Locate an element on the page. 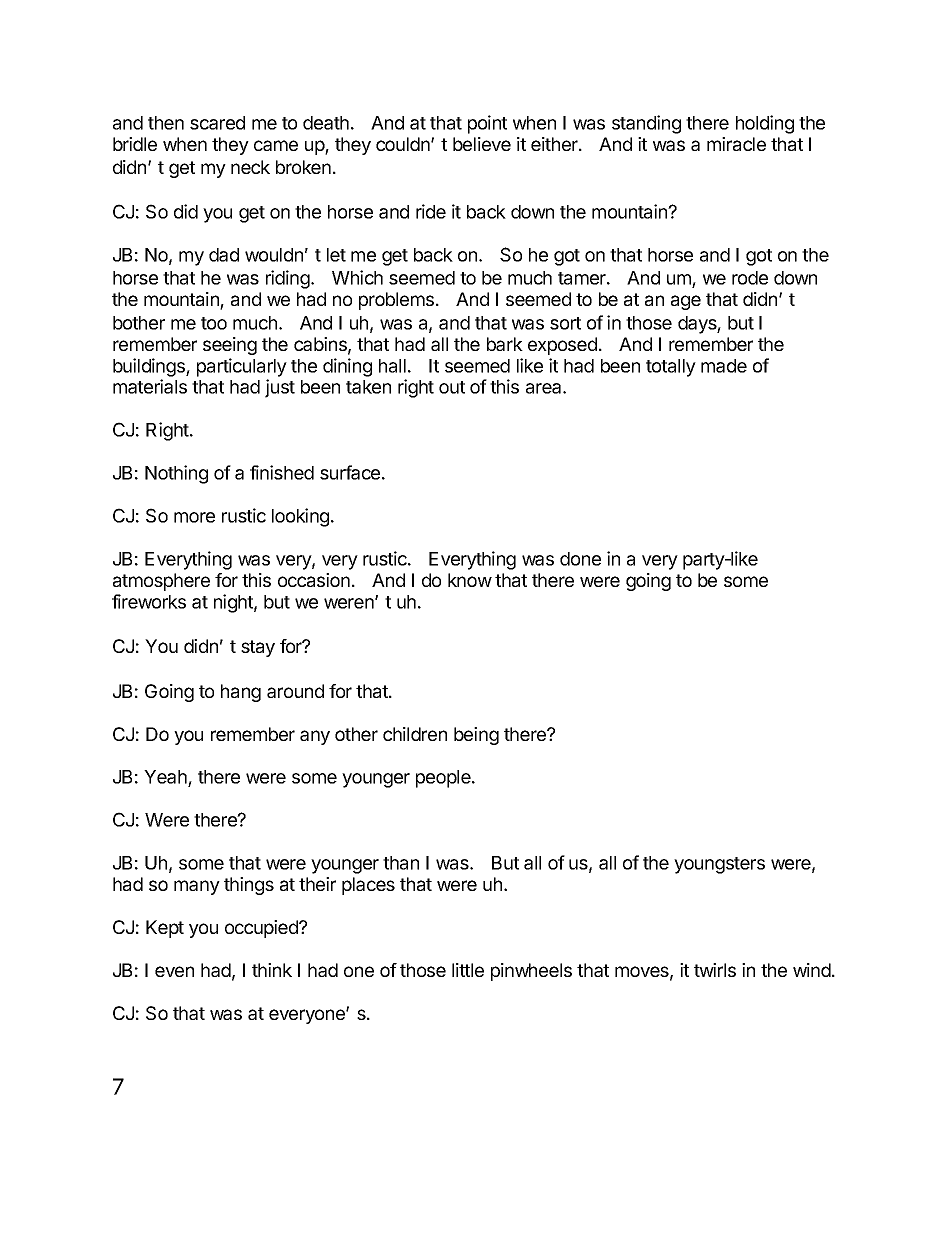 The width and height of the image is (952, 1233). believe is located at coordinates (482, 144).
